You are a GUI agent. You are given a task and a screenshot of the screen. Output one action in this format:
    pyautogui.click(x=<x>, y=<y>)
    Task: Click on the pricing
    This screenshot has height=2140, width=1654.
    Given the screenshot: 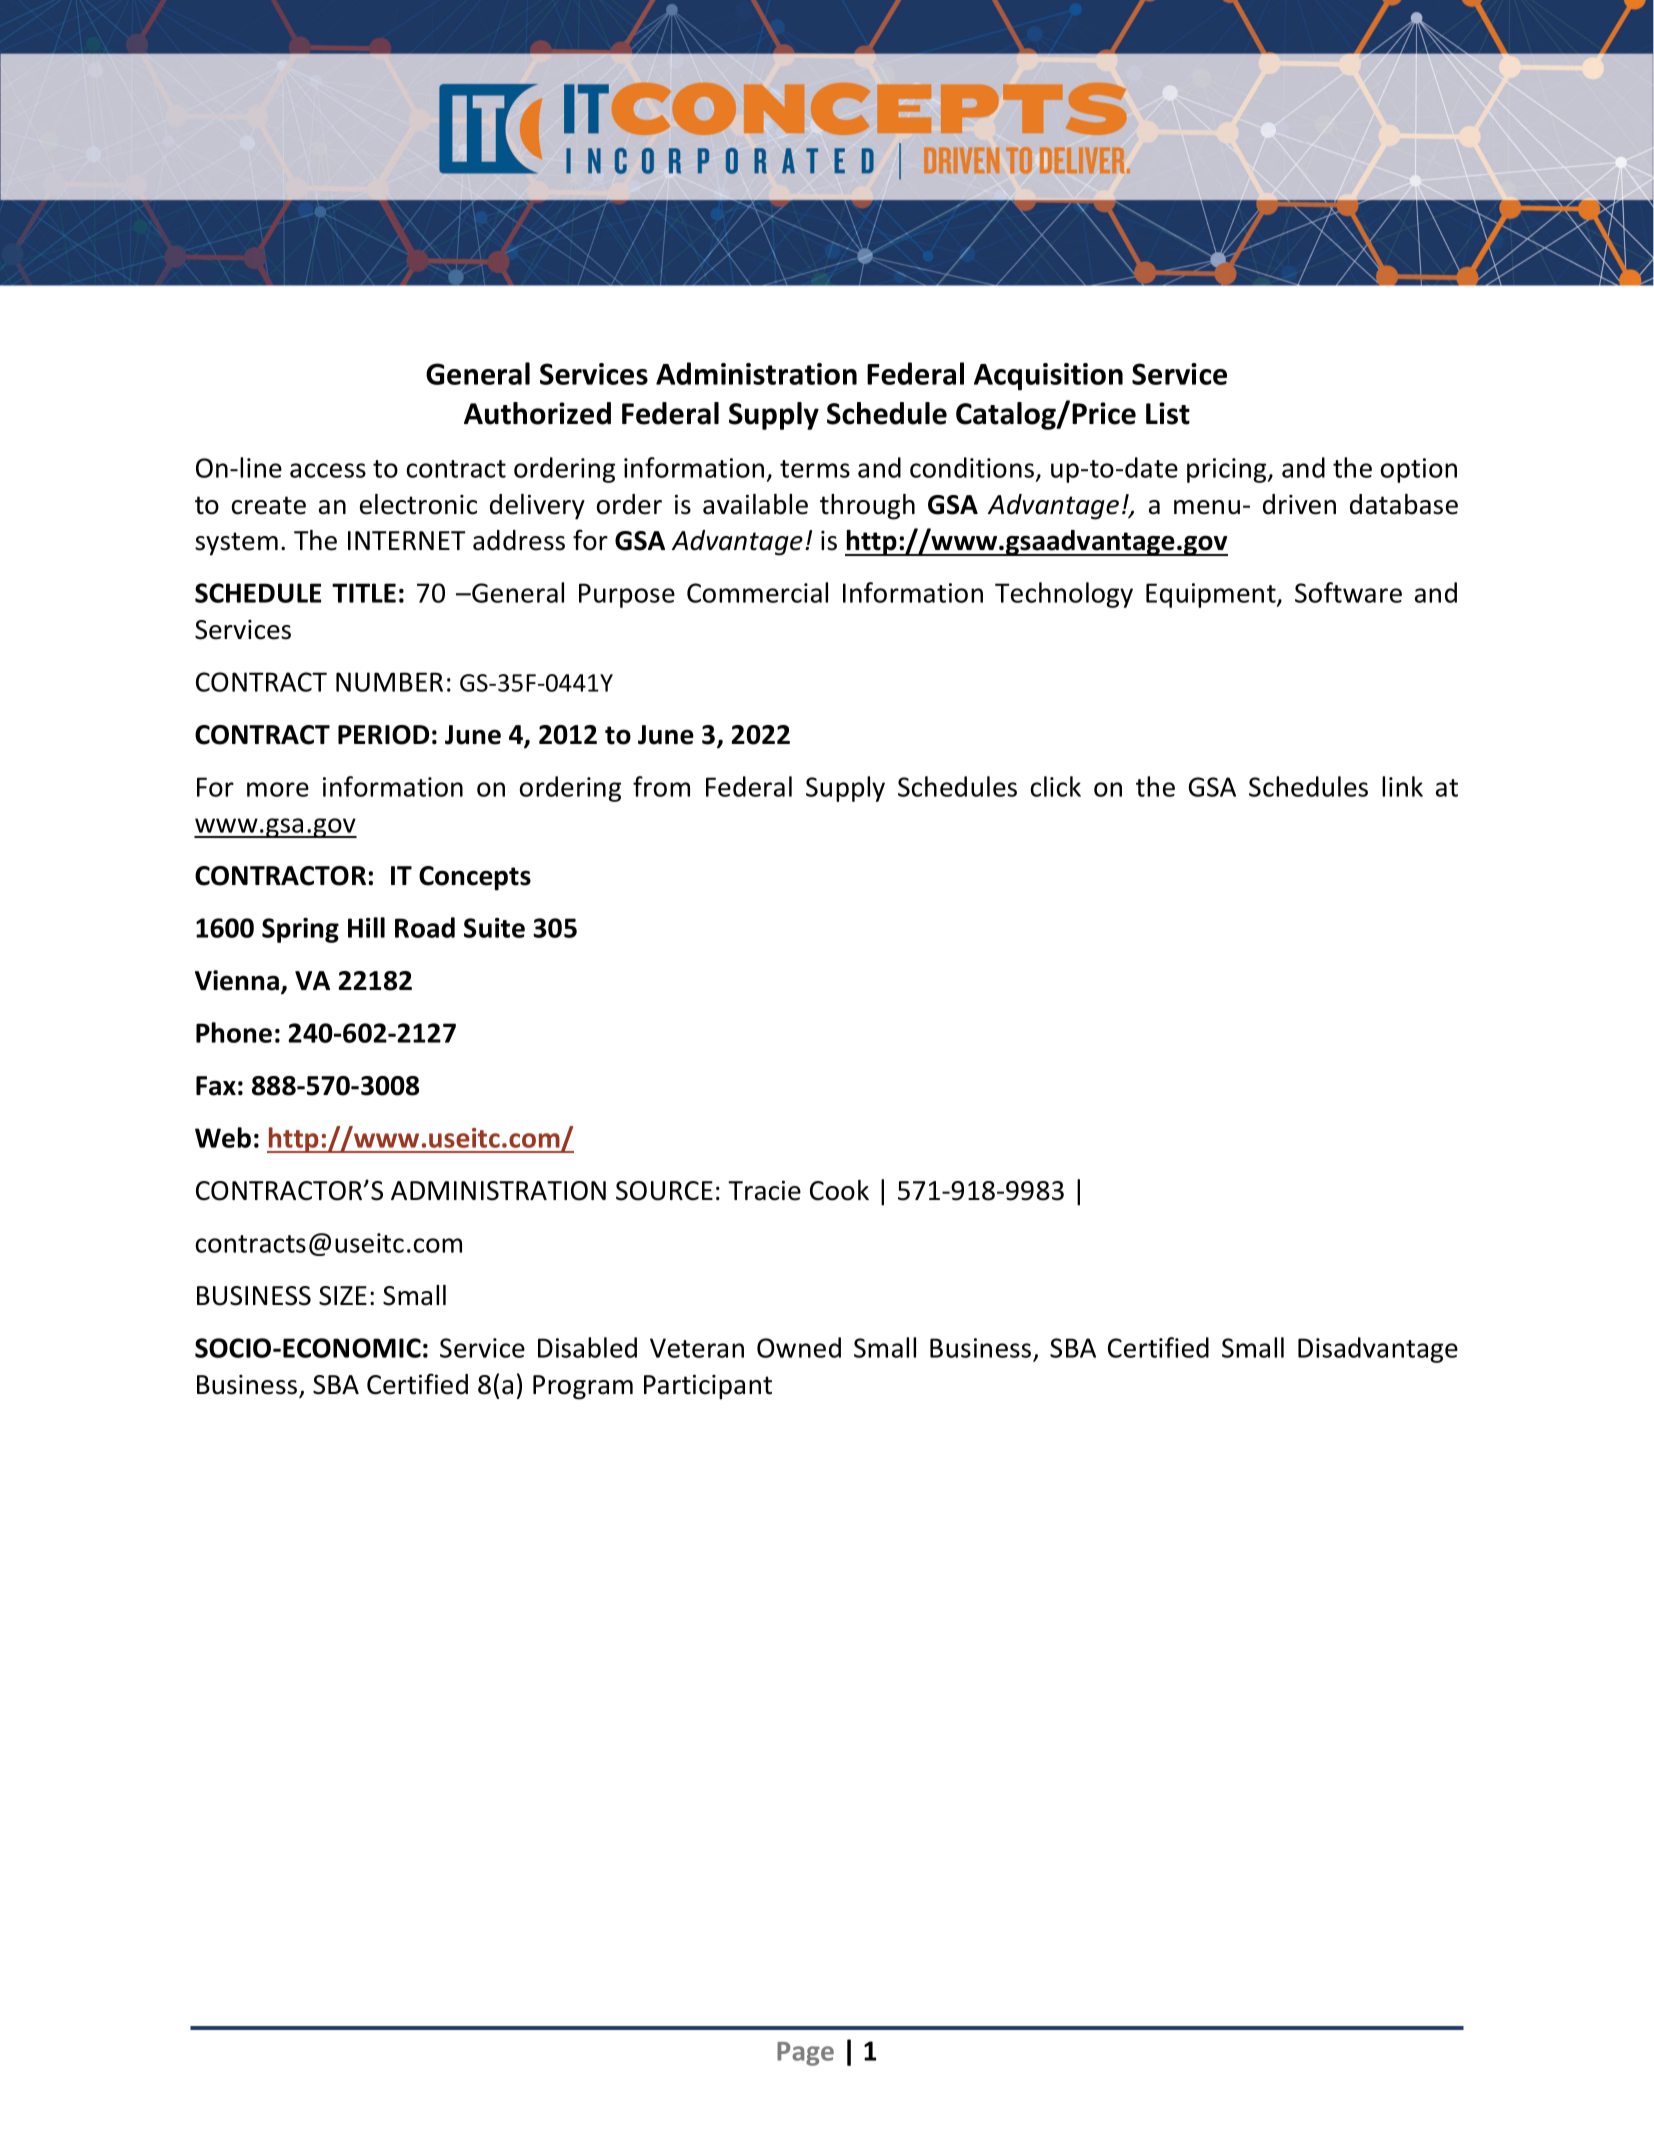 What is the action you would take?
    pyautogui.click(x=1228, y=470)
